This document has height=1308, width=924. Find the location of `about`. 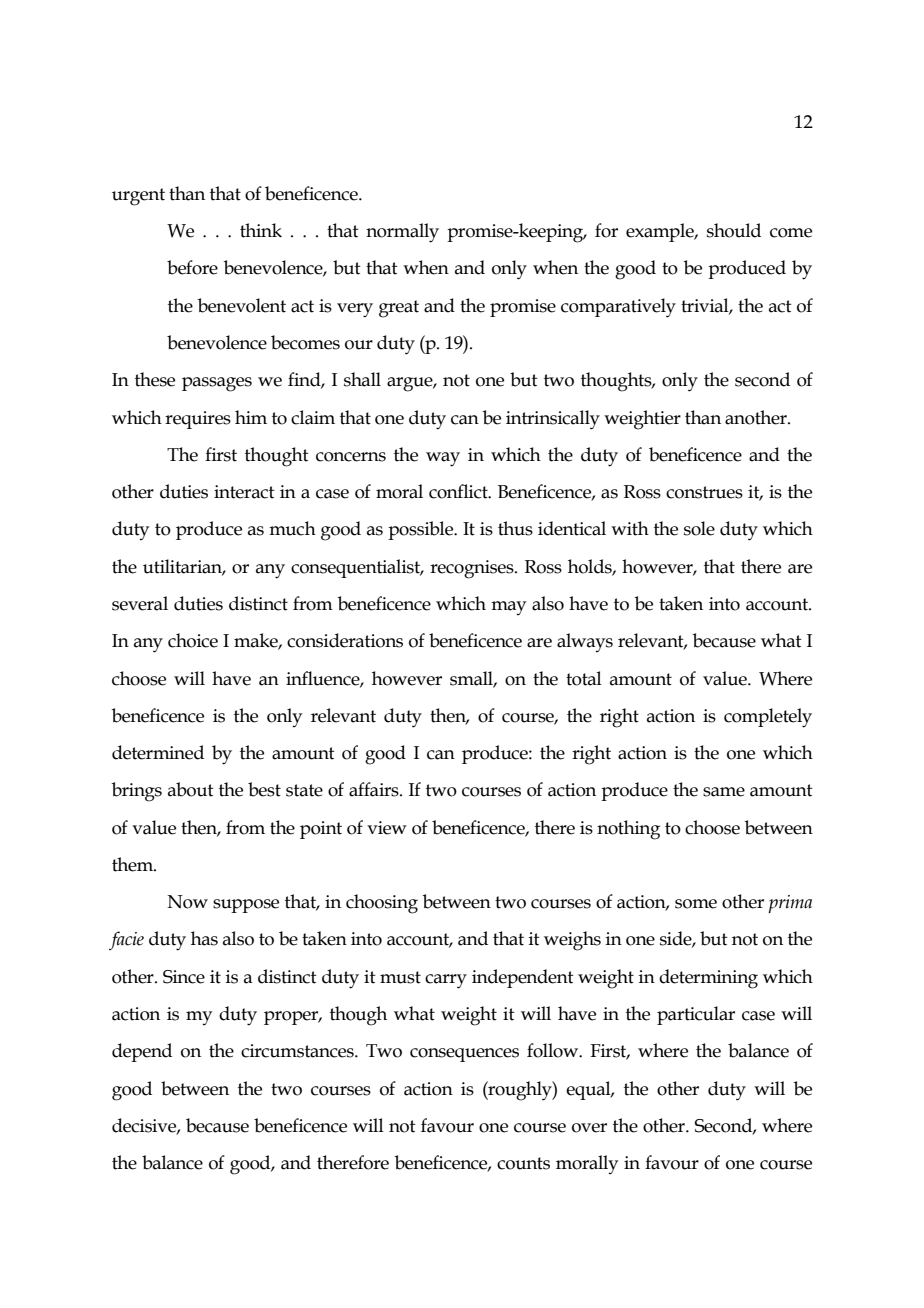

about is located at coordinates (191, 789).
